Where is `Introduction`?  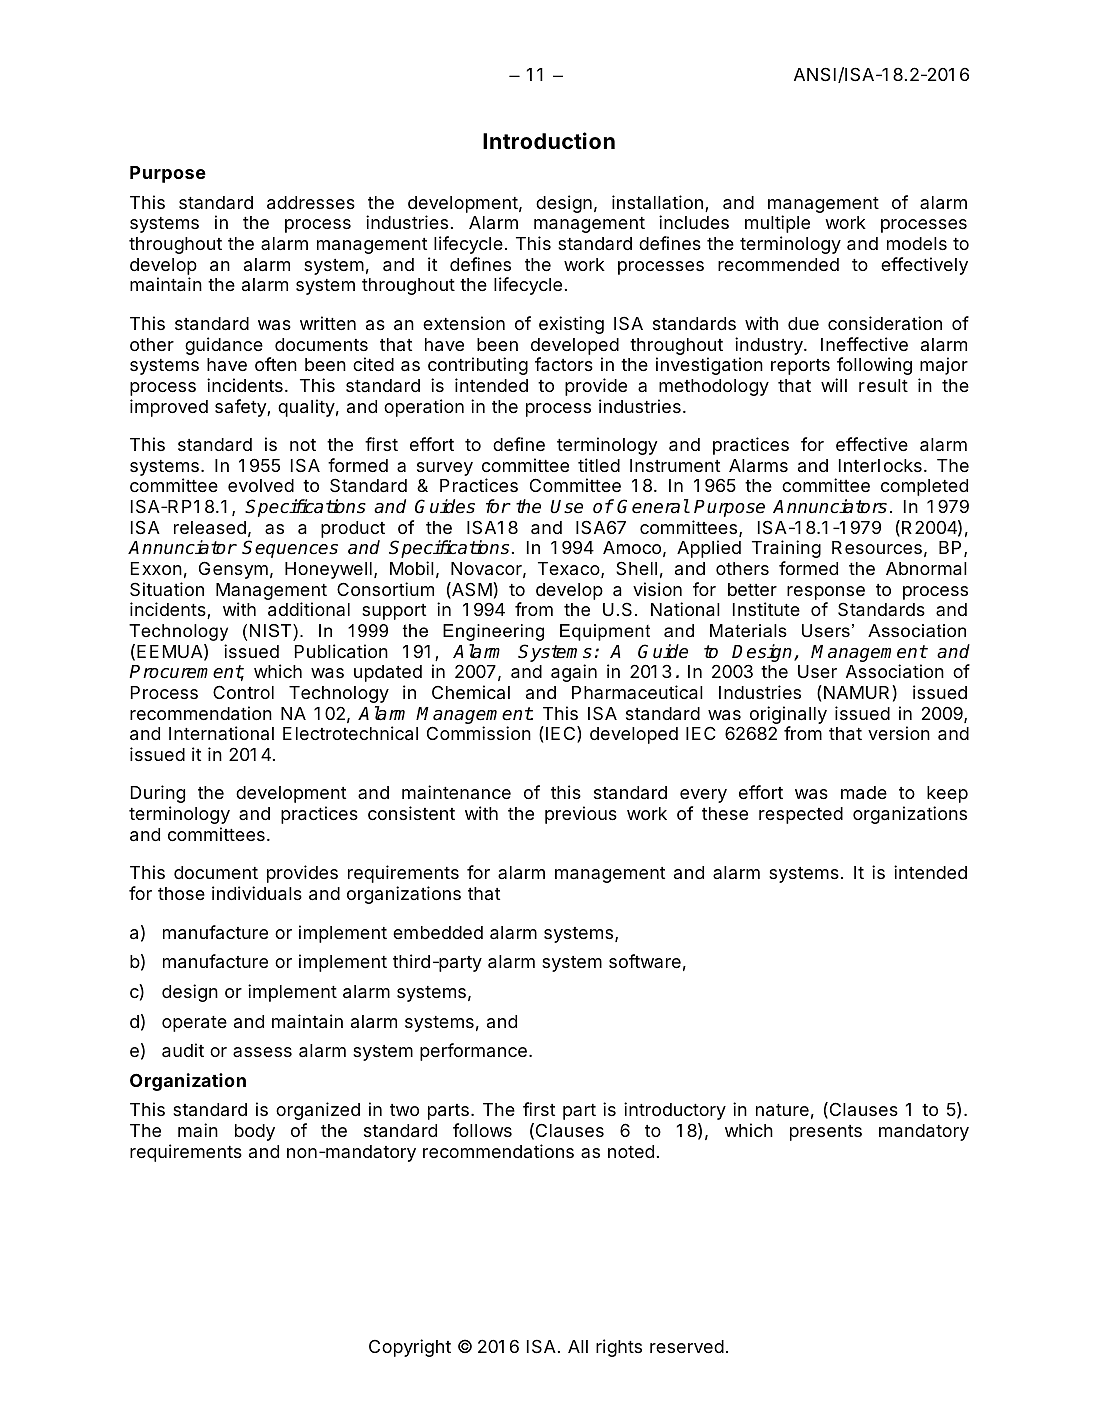
Introduction is located at coordinates (549, 140).
